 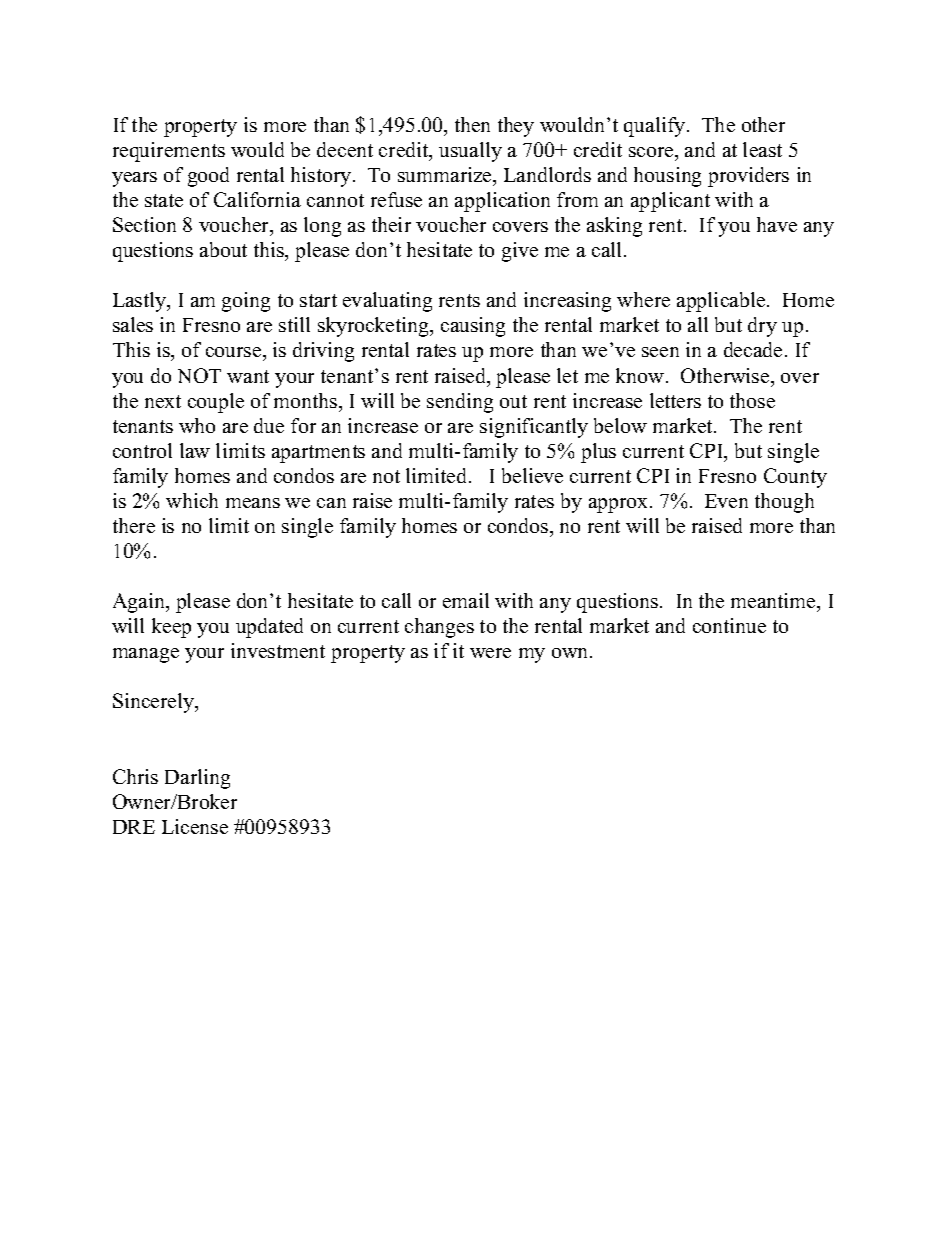 What do you see at coordinates (197, 779) in the image?
I see `Darling` at bounding box center [197, 779].
